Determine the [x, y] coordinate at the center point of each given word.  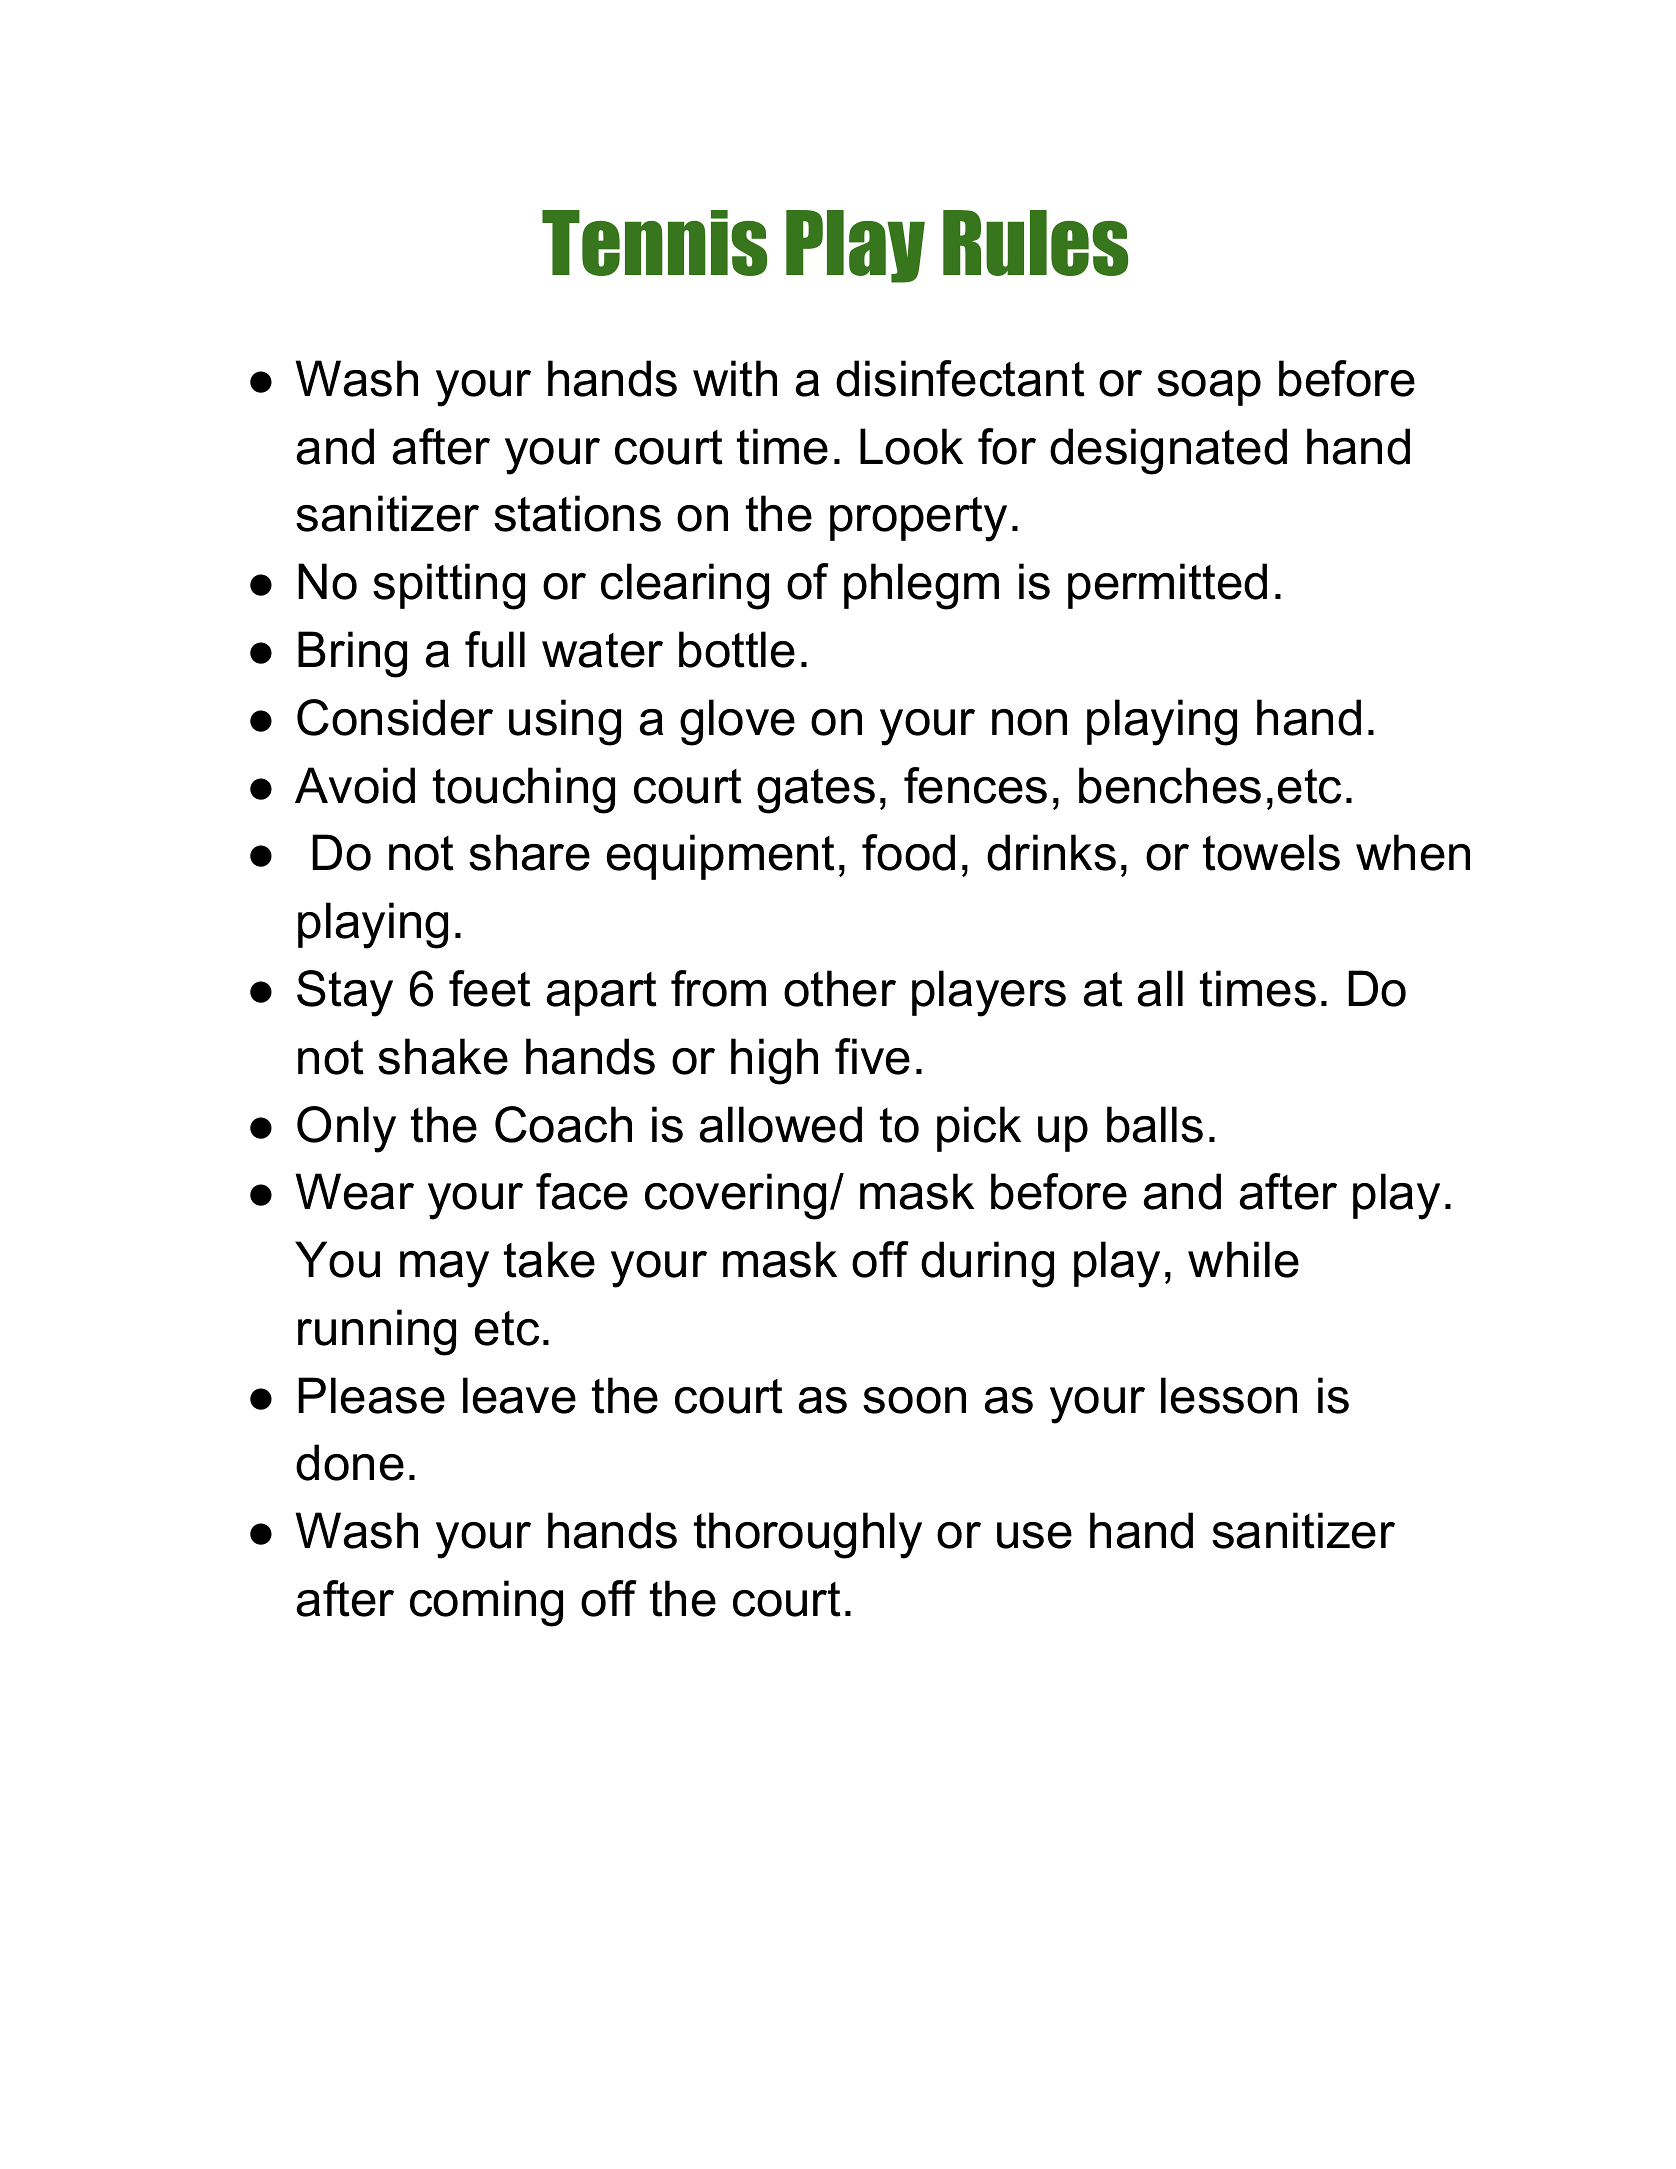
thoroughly [808, 1535]
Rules [1035, 243]
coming [486, 1603]
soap [1209, 388]
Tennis [654, 243]
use [1034, 1535]
